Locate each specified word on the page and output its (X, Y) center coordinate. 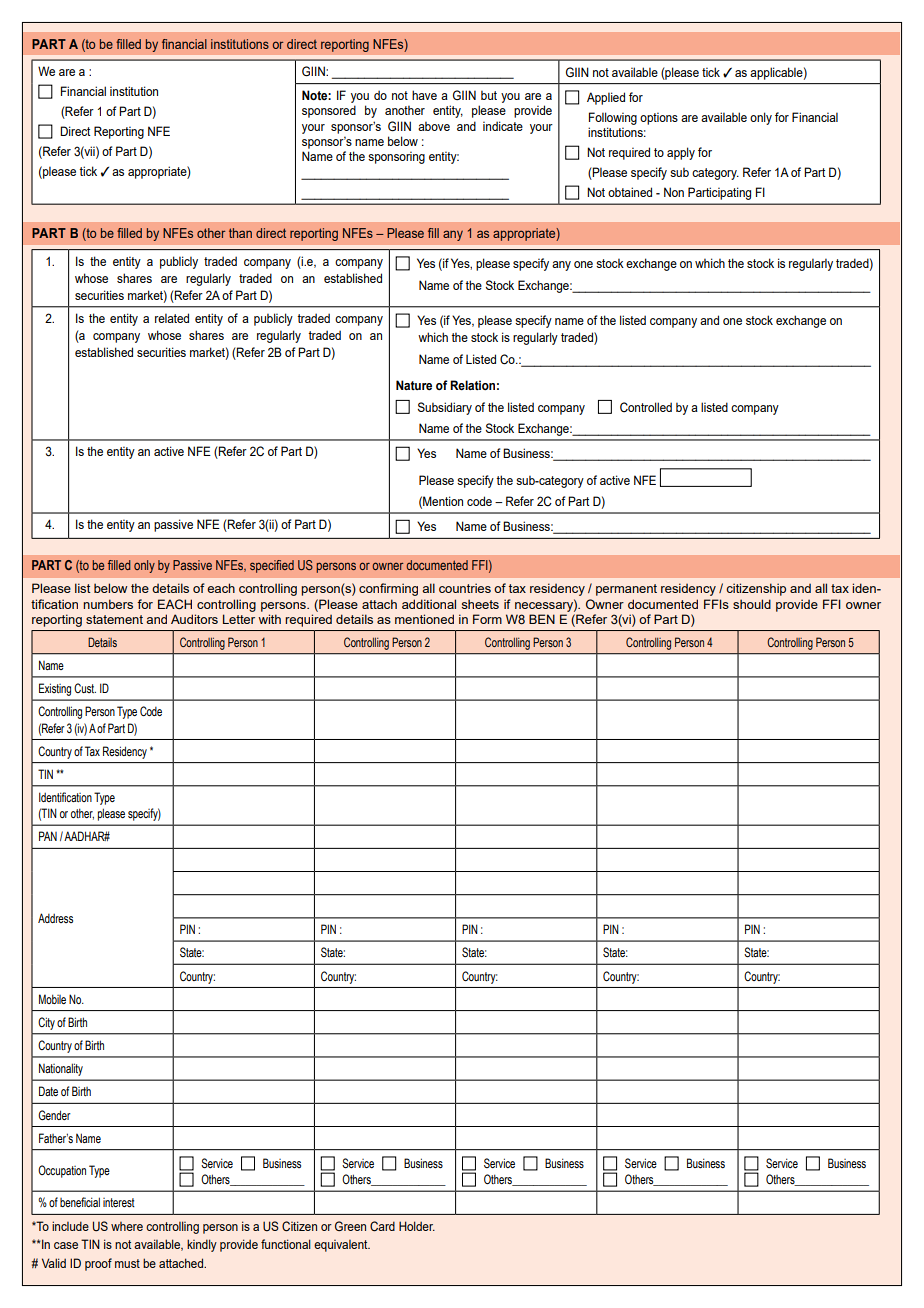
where (127, 1226)
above (434, 126)
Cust (85, 688)
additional (429, 604)
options (659, 118)
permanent (626, 590)
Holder (417, 1226)
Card (382, 1226)
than (240, 233)
